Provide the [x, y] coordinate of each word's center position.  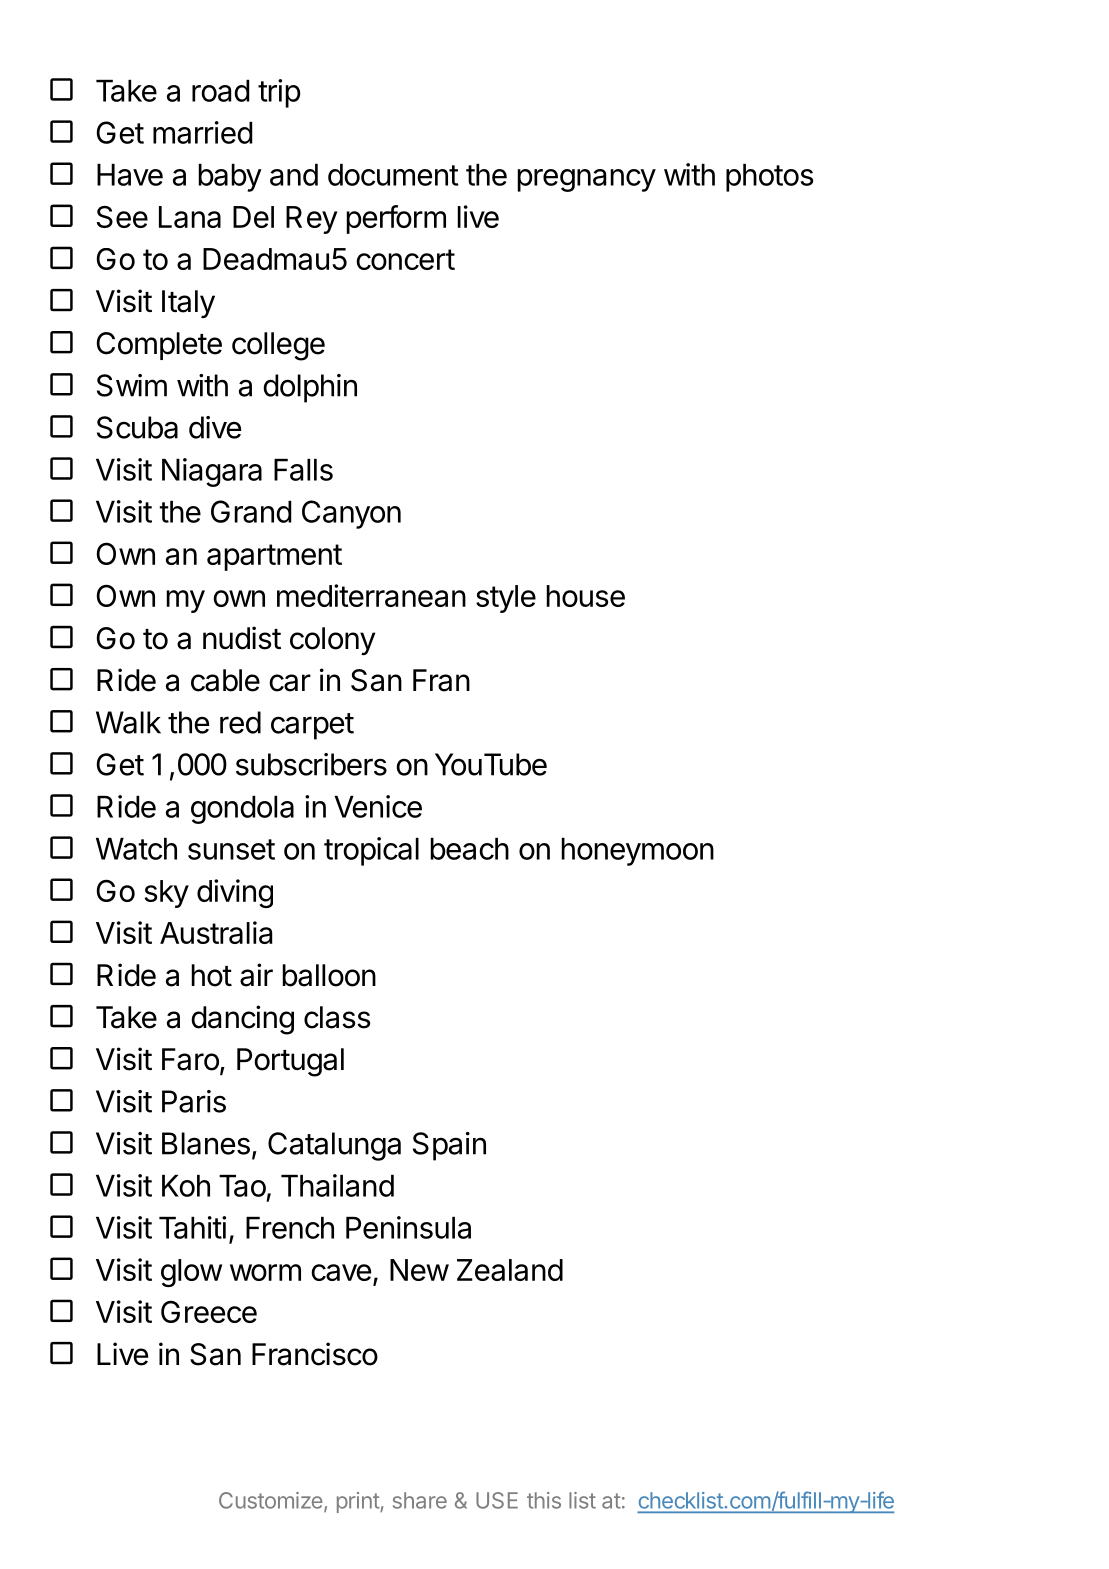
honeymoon [637, 852]
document [393, 175]
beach [469, 849]
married [203, 132]
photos [769, 178]
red [240, 722]
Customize [272, 1501]
